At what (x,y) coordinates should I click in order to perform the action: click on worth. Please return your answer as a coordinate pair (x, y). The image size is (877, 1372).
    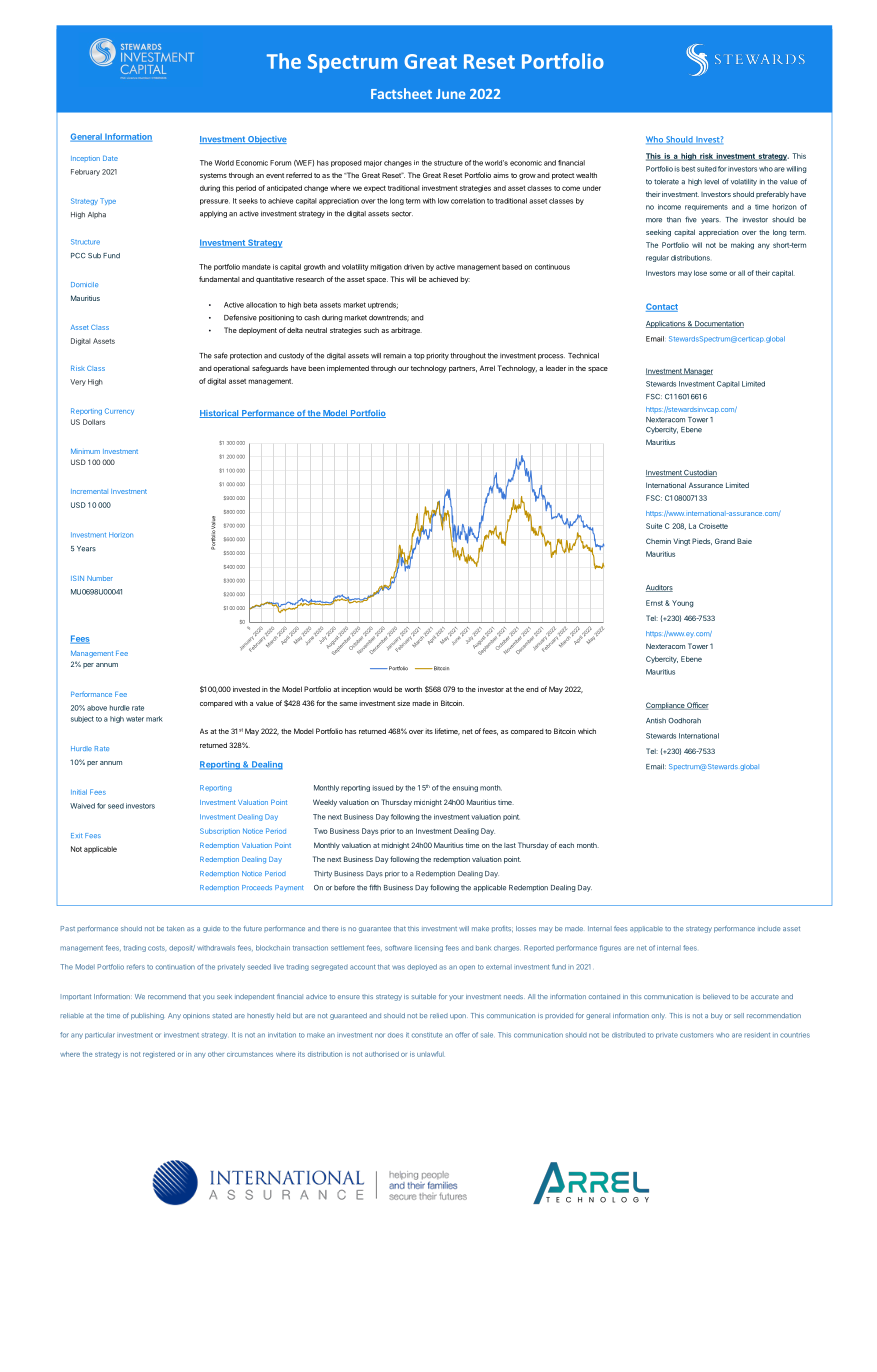
    Looking at the image, I should click on (413, 689).
